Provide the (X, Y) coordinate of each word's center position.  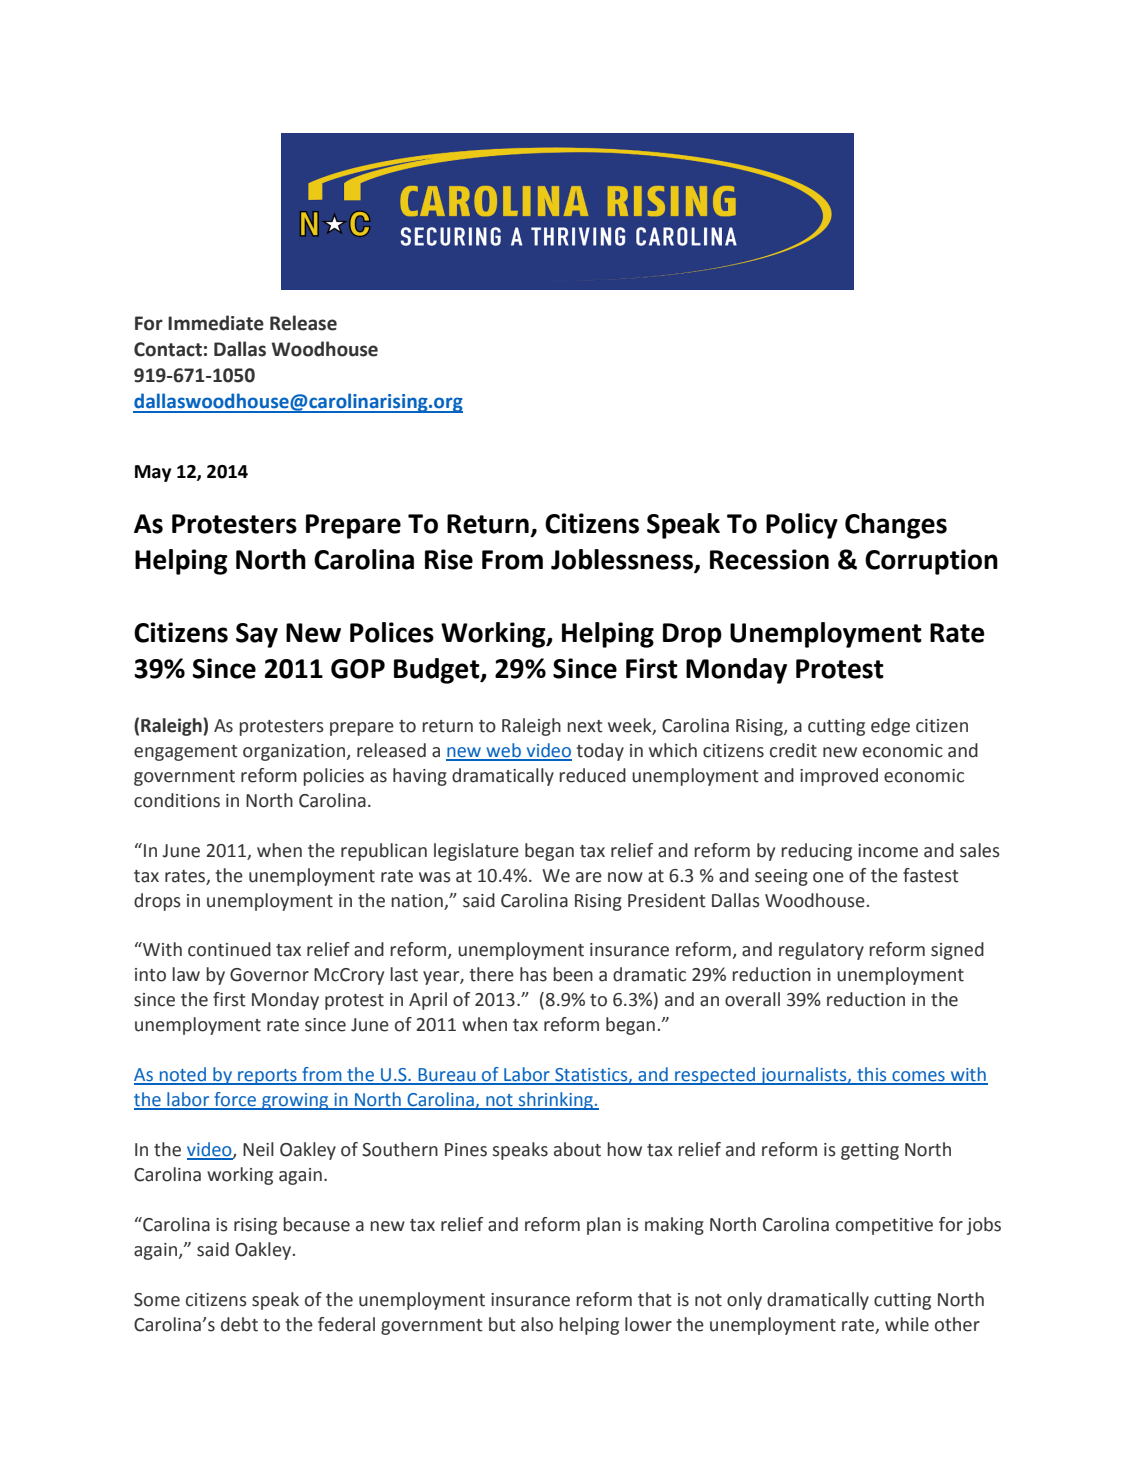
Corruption (931, 562)
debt (239, 1324)
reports (267, 1077)
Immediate (216, 323)
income (888, 851)
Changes (896, 526)
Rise (449, 559)
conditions (177, 800)
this (872, 1075)
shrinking (555, 1101)
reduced (592, 775)
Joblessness (623, 560)
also (537, 1324)
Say (257, 635)
